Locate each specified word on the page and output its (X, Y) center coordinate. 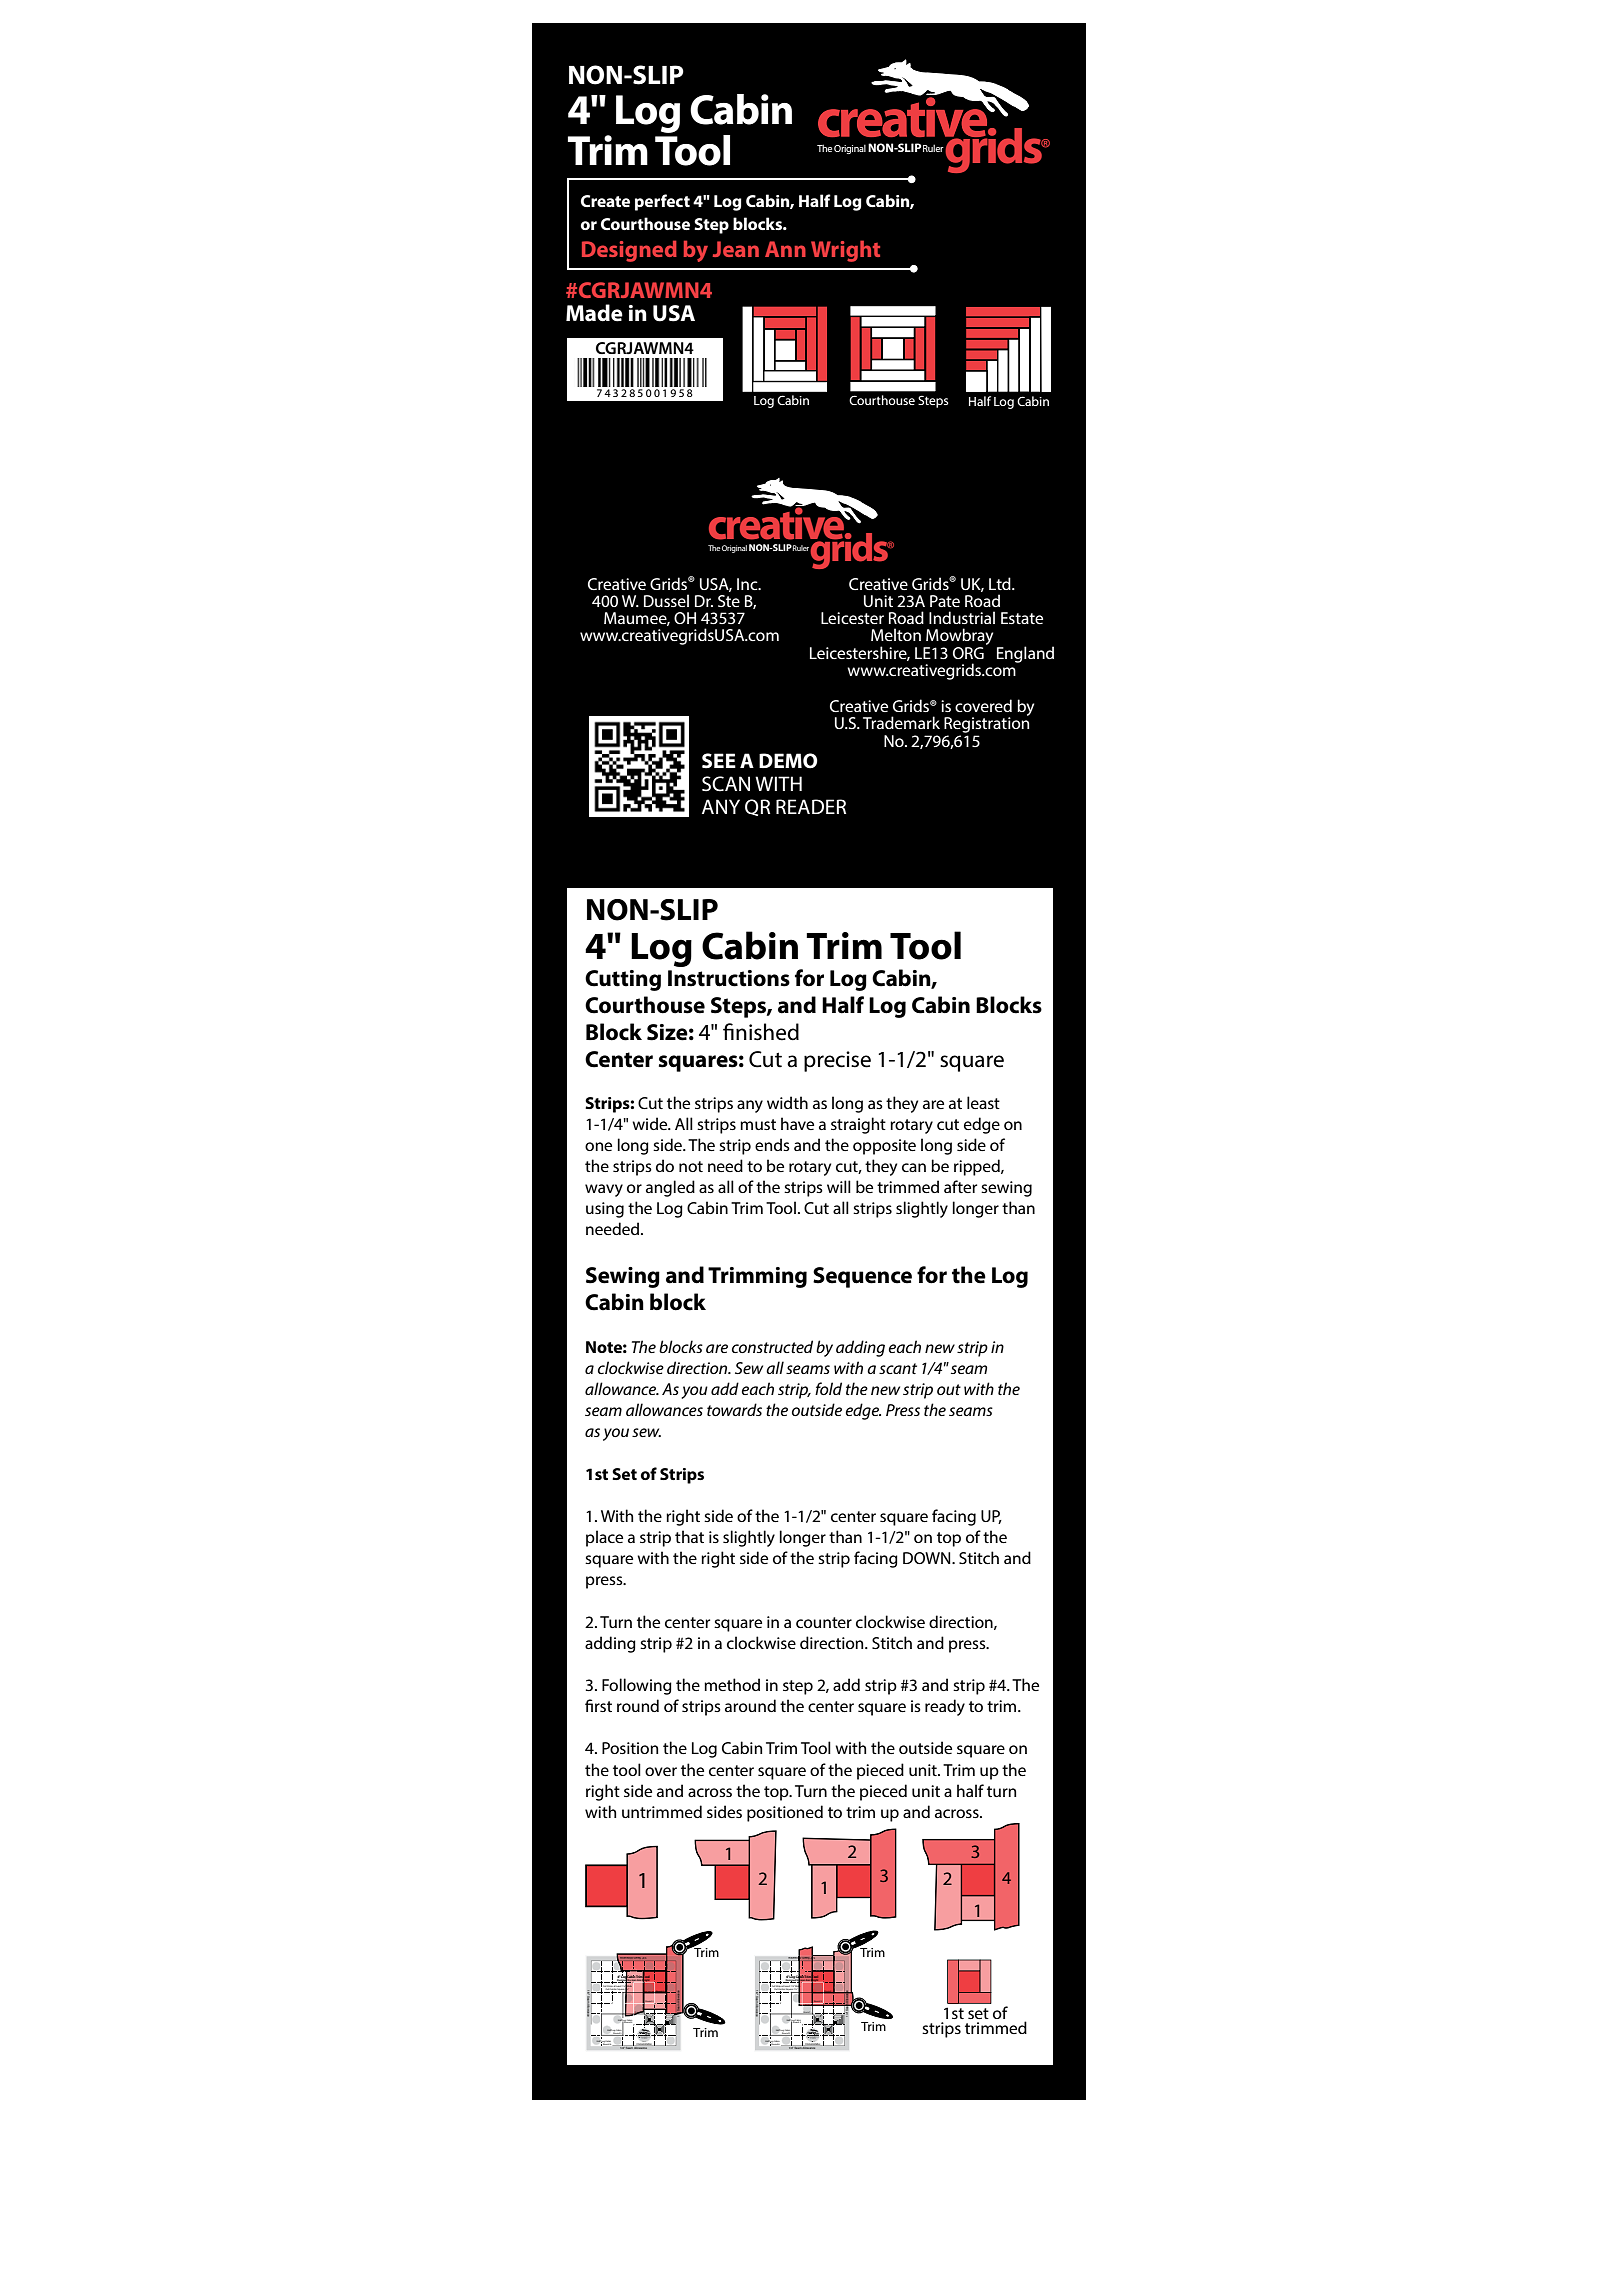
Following (637, 1686)
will (839, 1186)
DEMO (788, 761)
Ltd (1001, 583)
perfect (662, 202)
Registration (986, 724)
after (960, 1186)
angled (670, 1188)
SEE (719, 761)
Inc (748, 584)
